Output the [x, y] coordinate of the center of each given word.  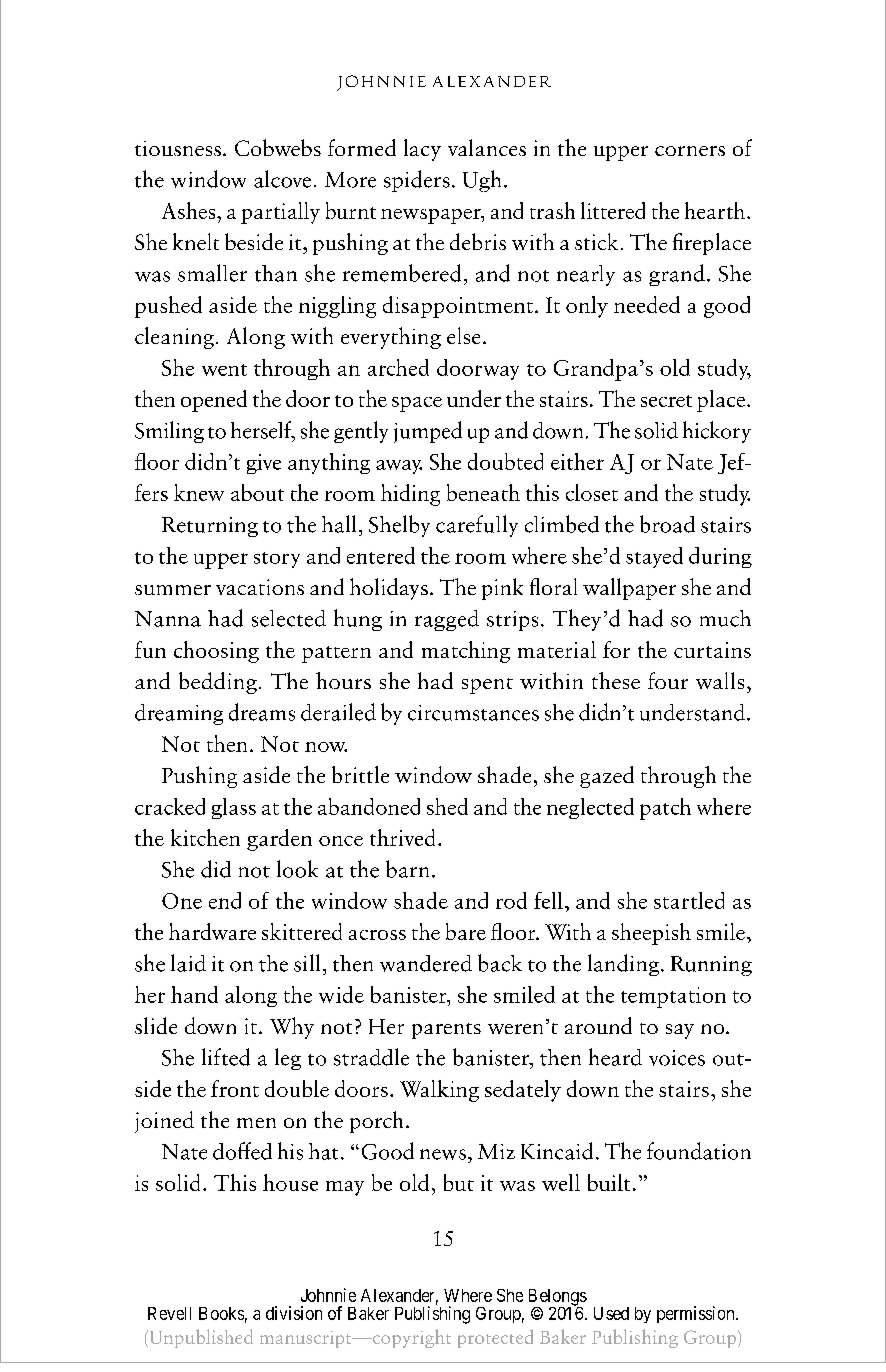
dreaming [179, 714]
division [294, 1313]
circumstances [473, 713]
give [264, 464]
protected [495, 1338]
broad [667, 524]
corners [690, 151]
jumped [428, 432]
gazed [607, 777]
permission [697, 1314]
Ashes [190, 210]
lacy [422, 150]
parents [446, 1031]
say [680, 1031]
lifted [226, 1057]
